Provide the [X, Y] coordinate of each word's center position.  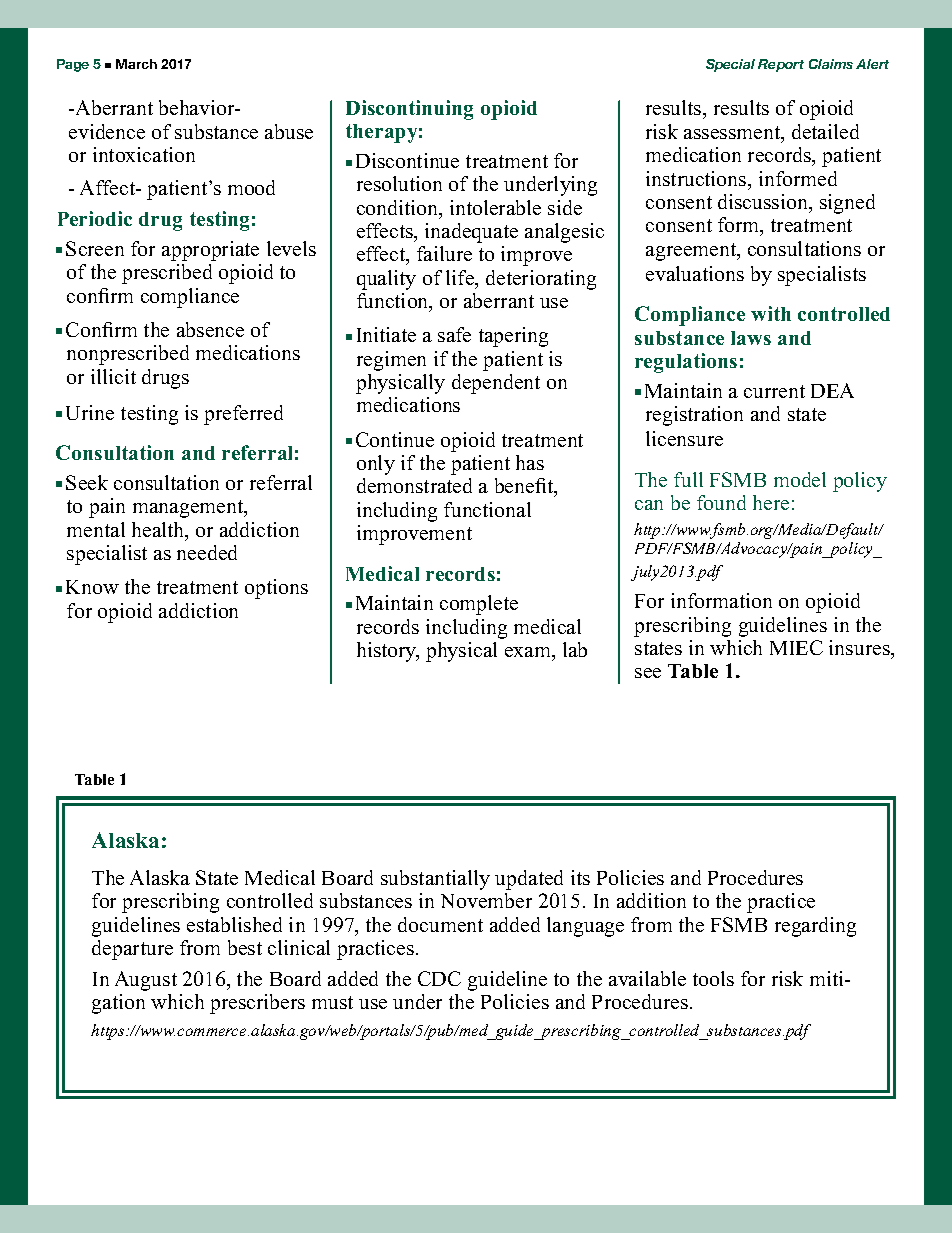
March [136, 64]
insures [860, 647]
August [146, 981]
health [159, 531]
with [771, 313]
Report [781, 65]
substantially [435, 880]
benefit [525, 487]
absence [210, 329]
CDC [439, 978]
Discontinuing [409, 110]
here [771, 502]
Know [92, 587]
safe [454, 334]
